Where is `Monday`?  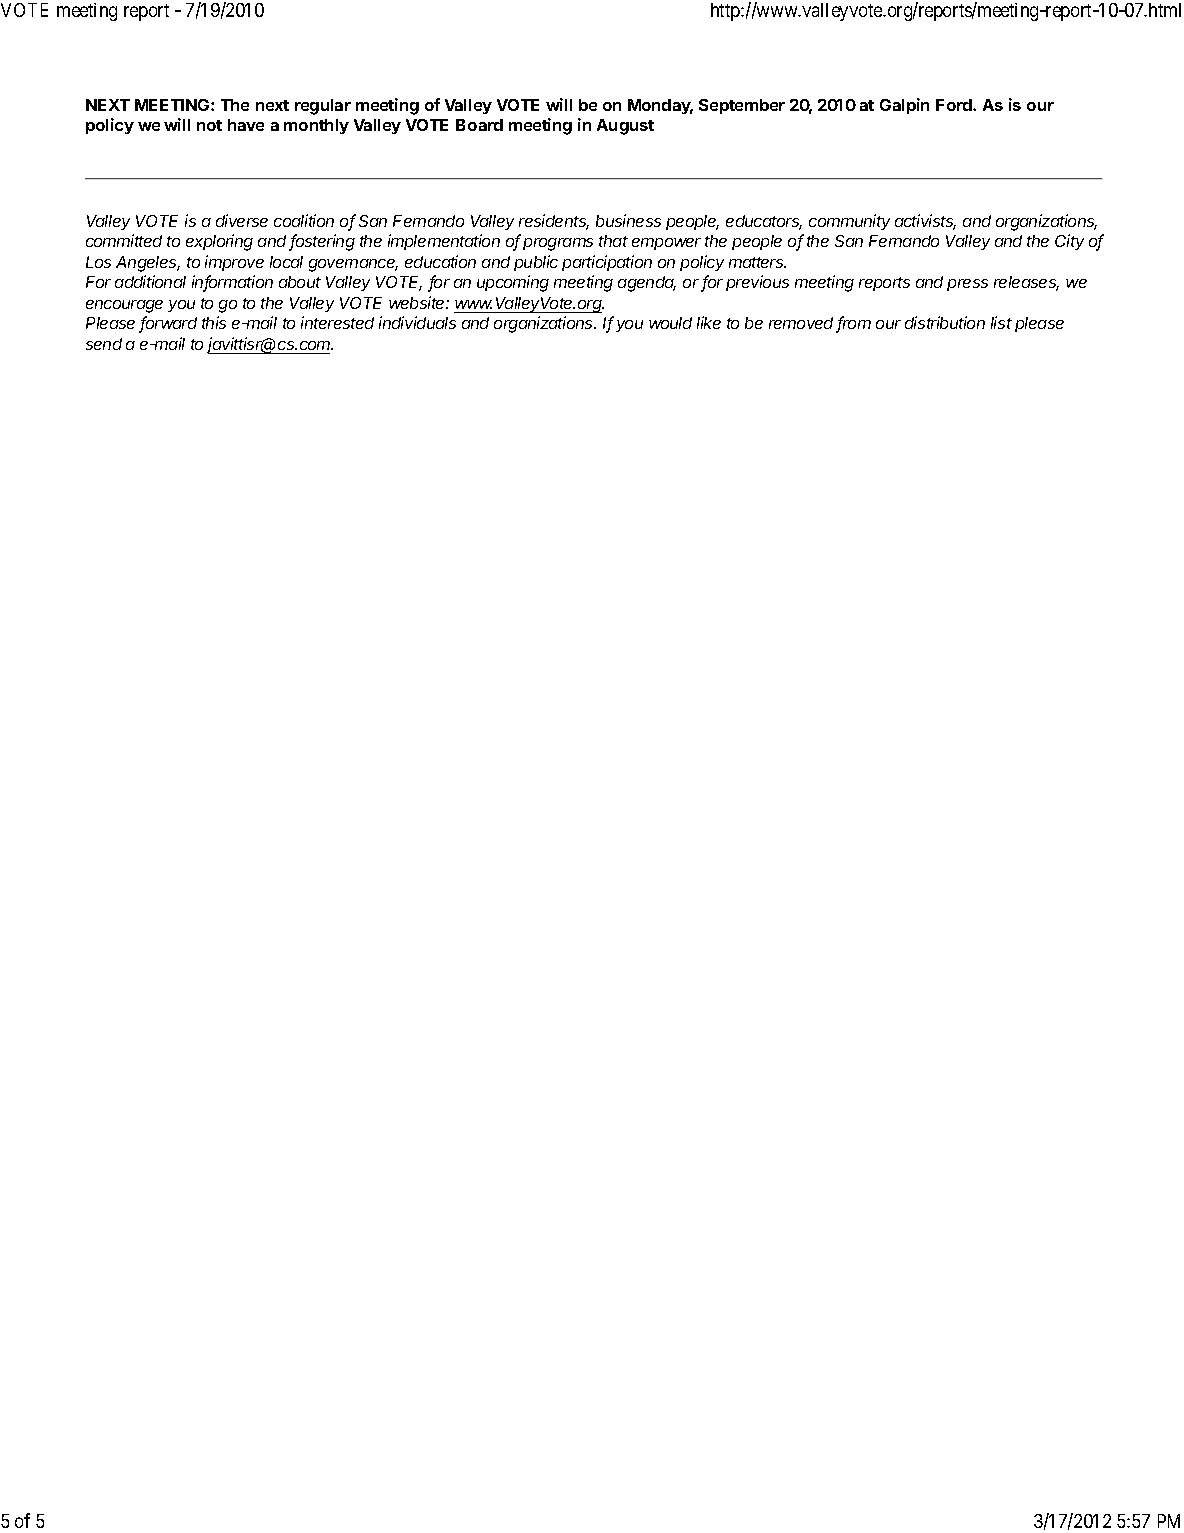 Monday is located at coordinates (660, 106).
